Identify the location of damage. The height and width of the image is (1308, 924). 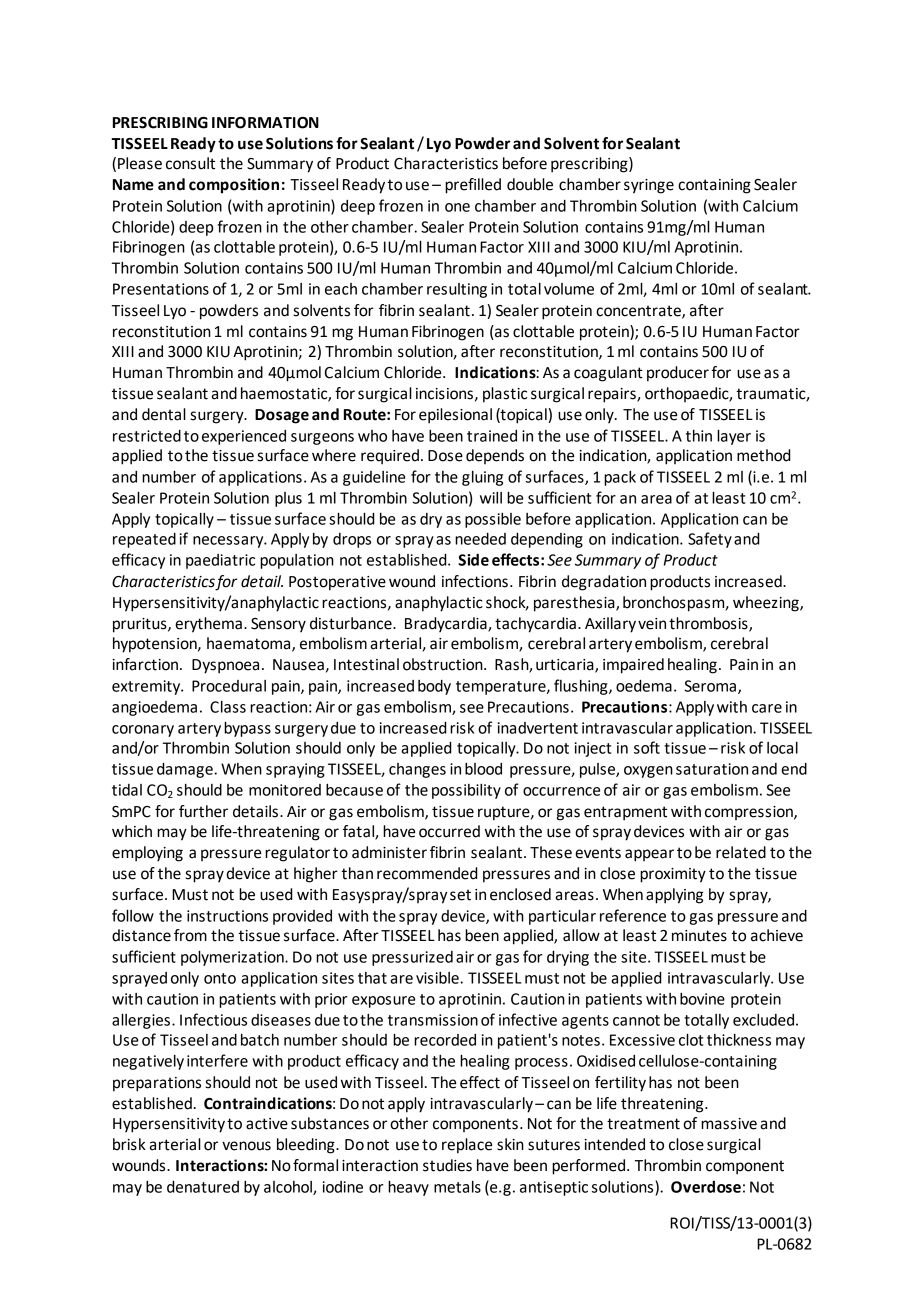
(186, 770).
